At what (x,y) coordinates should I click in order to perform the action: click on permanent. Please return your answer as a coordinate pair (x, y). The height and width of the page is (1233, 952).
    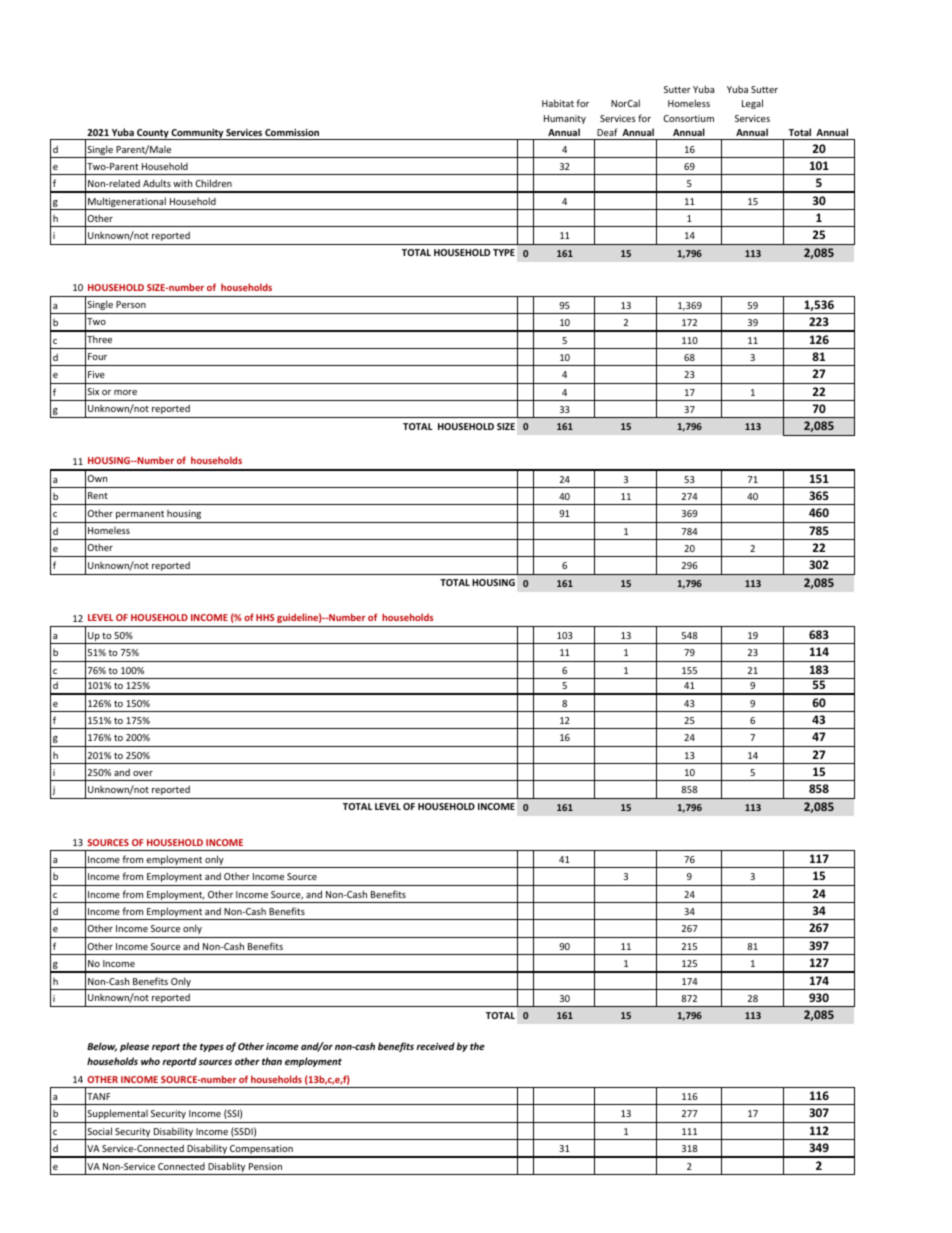
    Looking at the image, I should click on (140, 514).
